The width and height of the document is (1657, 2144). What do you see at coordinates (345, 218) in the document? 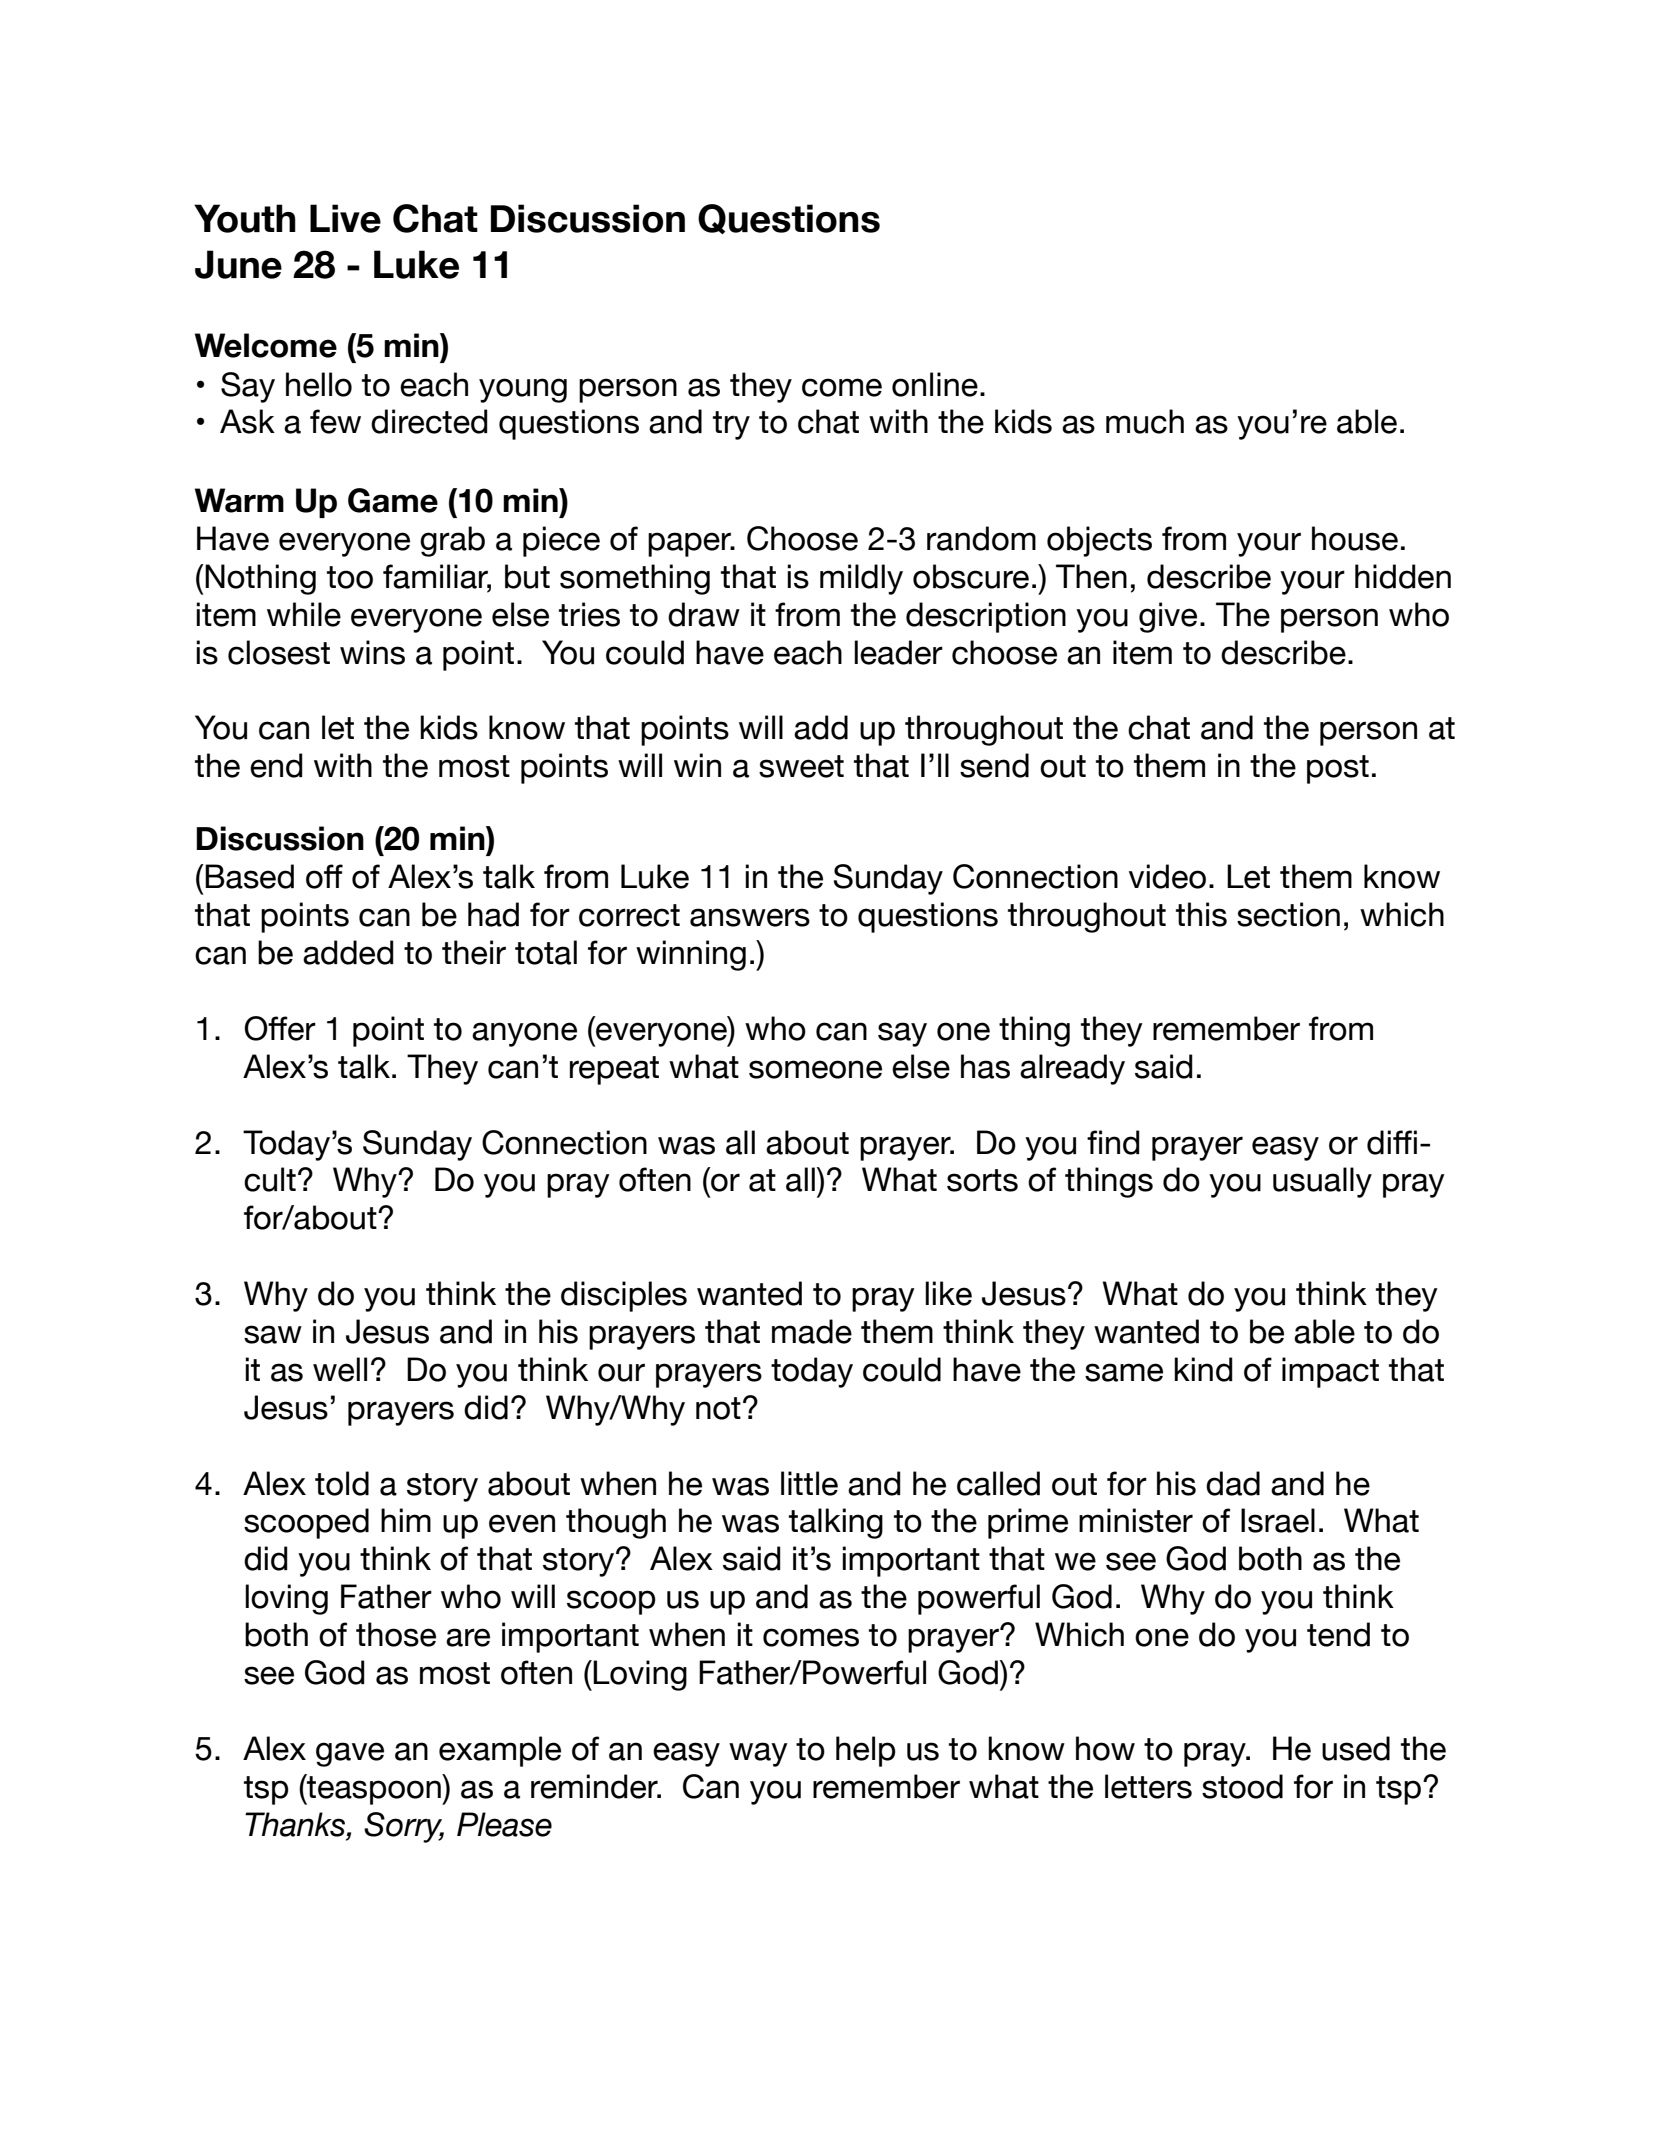
I see `Live` at bounding box center [345, 218].
